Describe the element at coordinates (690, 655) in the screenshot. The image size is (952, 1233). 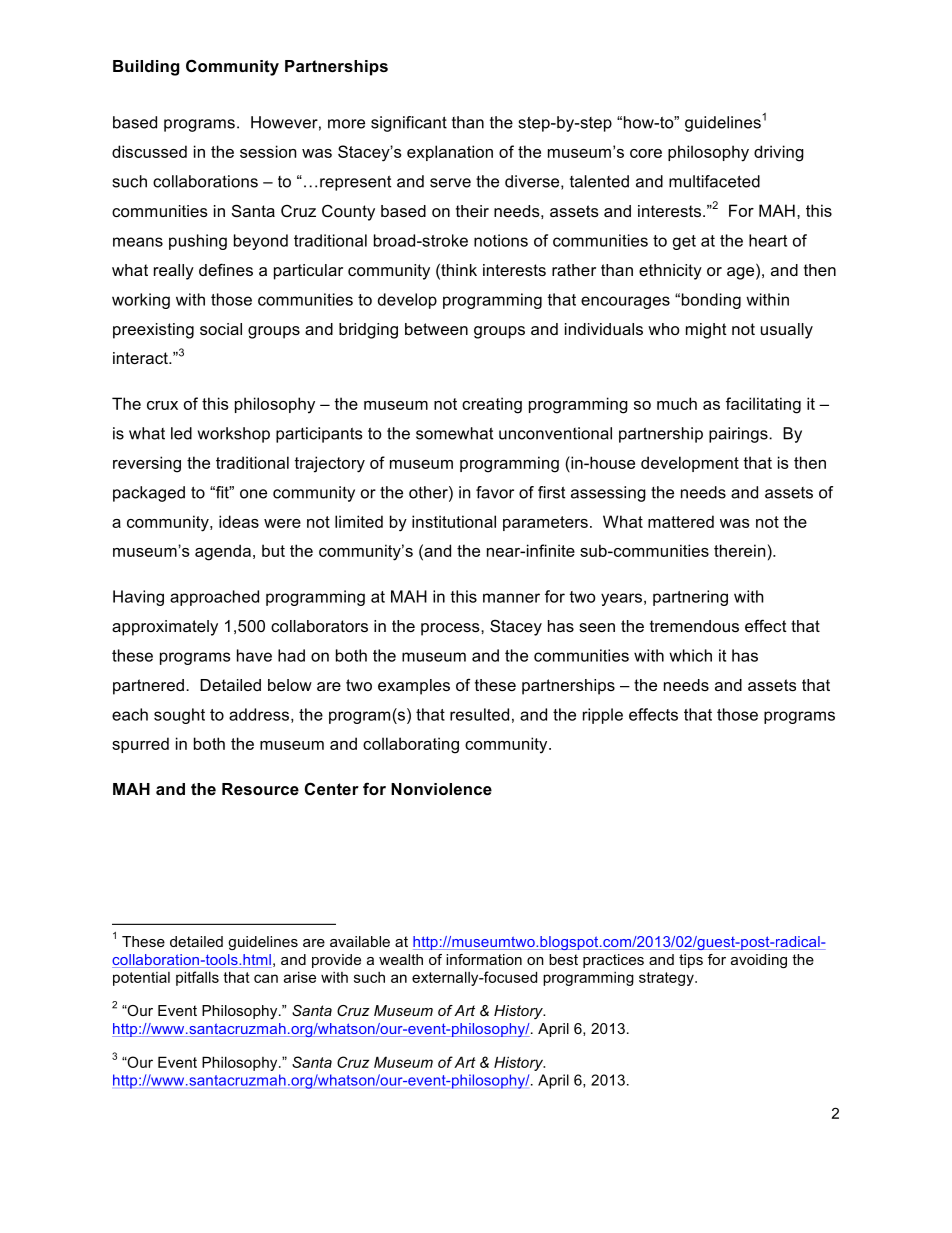
I see `which` at that location.
